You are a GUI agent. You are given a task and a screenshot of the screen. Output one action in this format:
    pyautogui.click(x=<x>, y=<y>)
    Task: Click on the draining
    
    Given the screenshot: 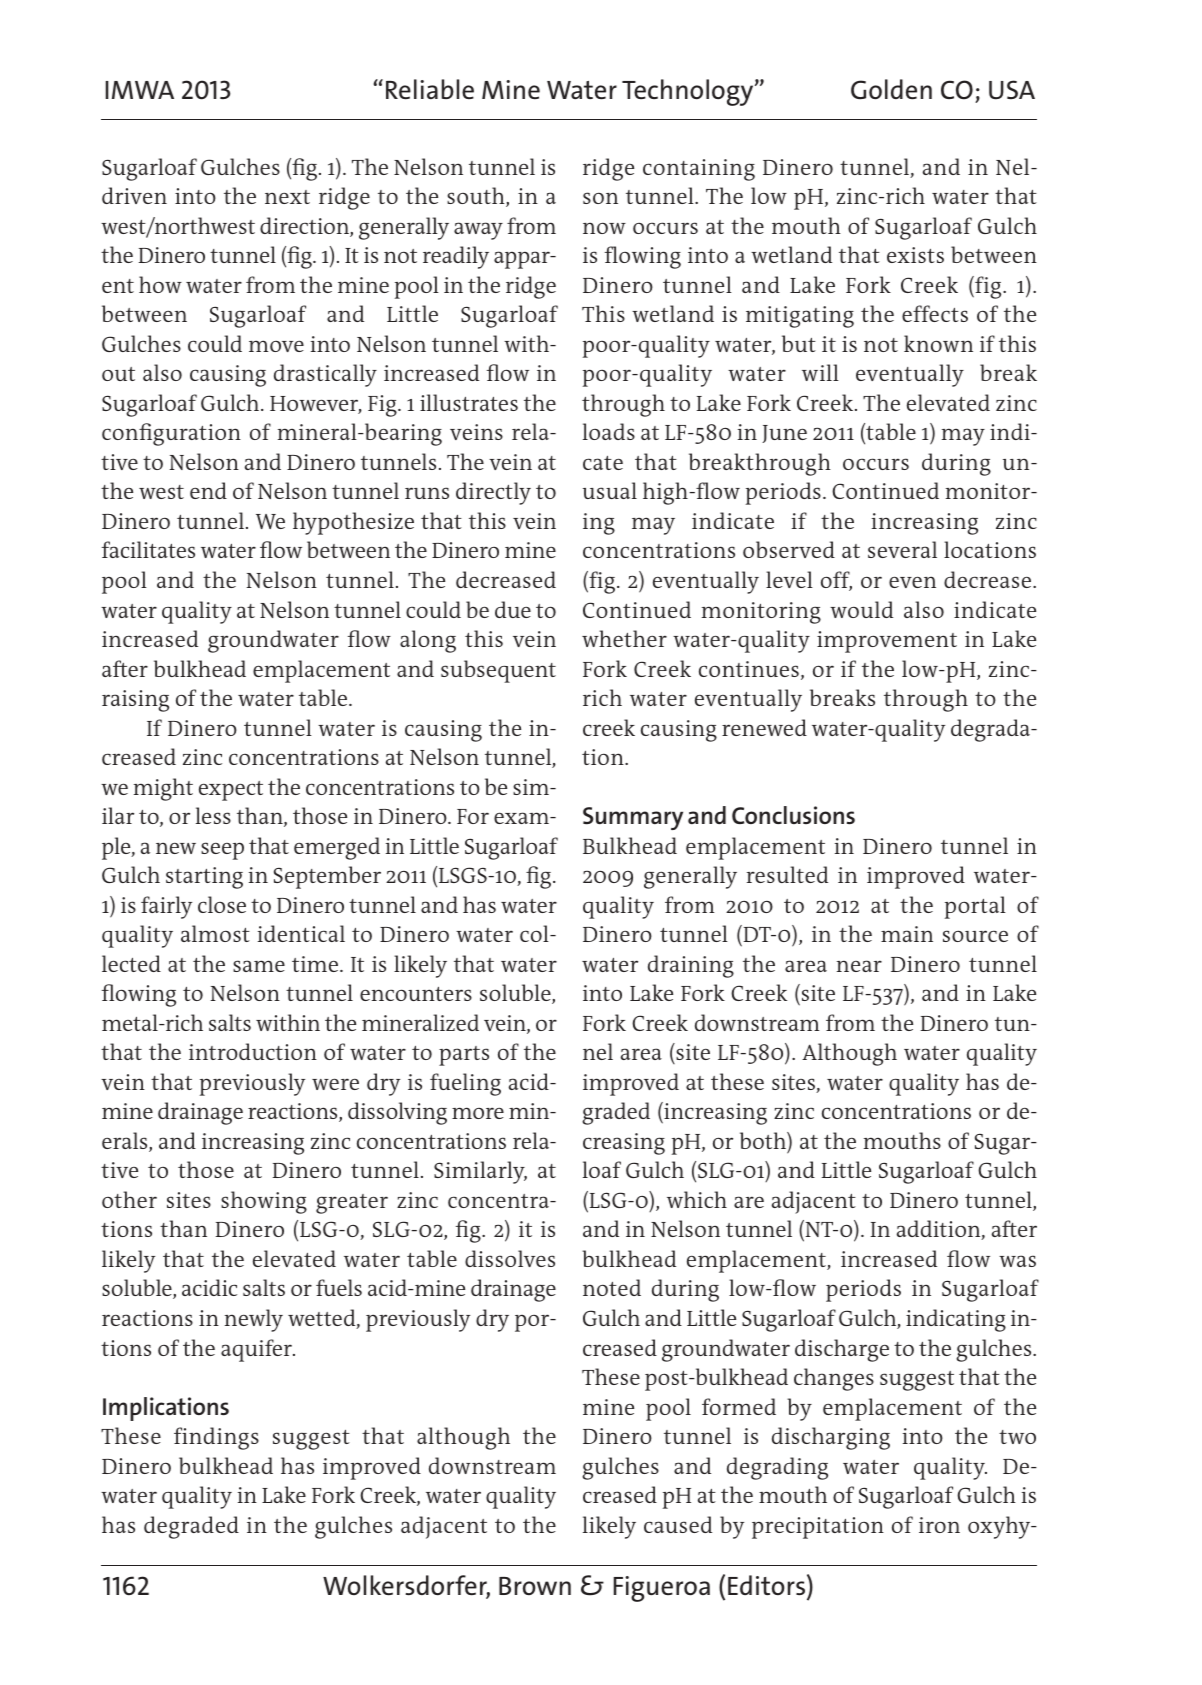 What is the action you would take?
    pyautogui.click(x=691, y=966)
